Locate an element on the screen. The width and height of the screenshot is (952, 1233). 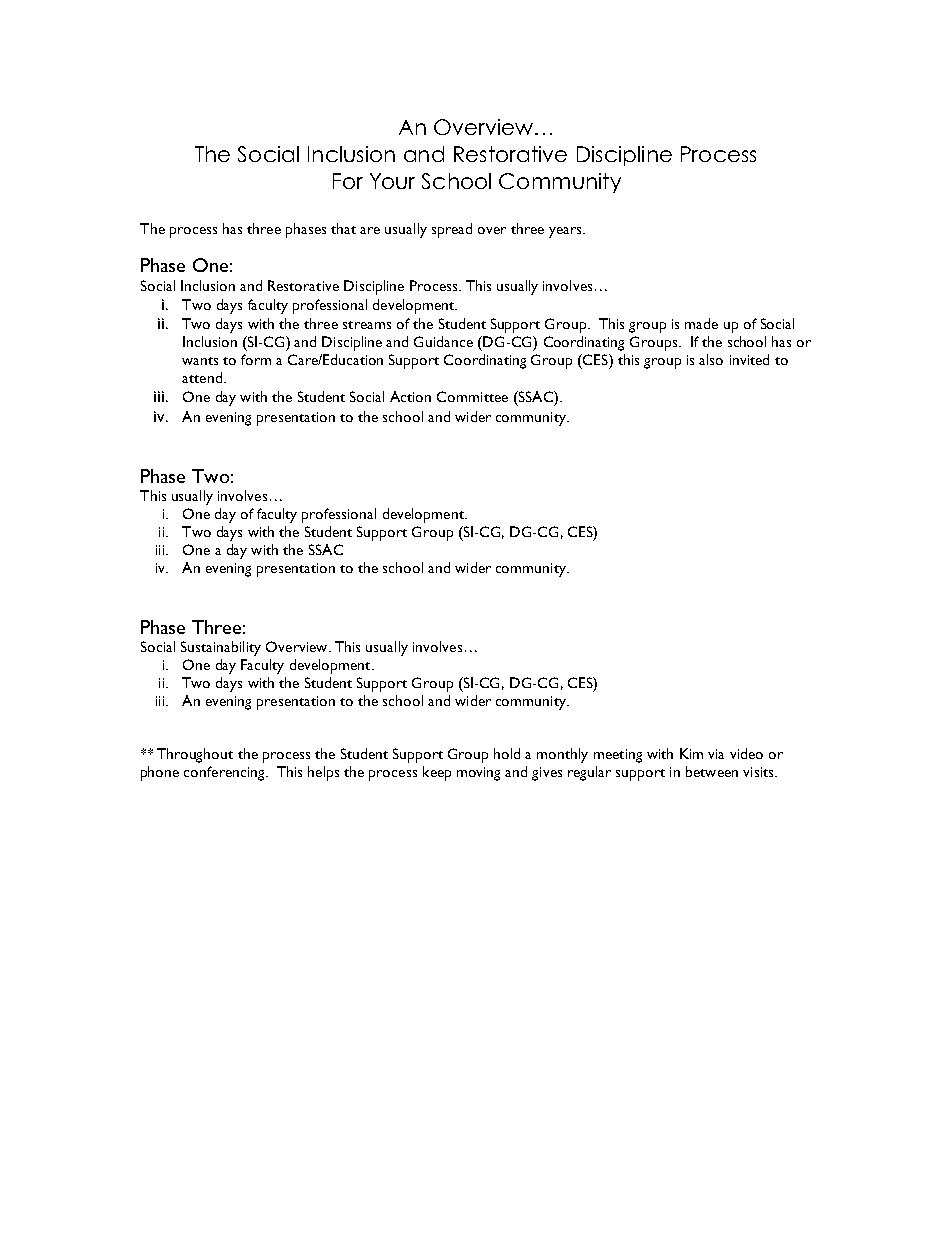
Guidance is located at coordinates (443, 341).
